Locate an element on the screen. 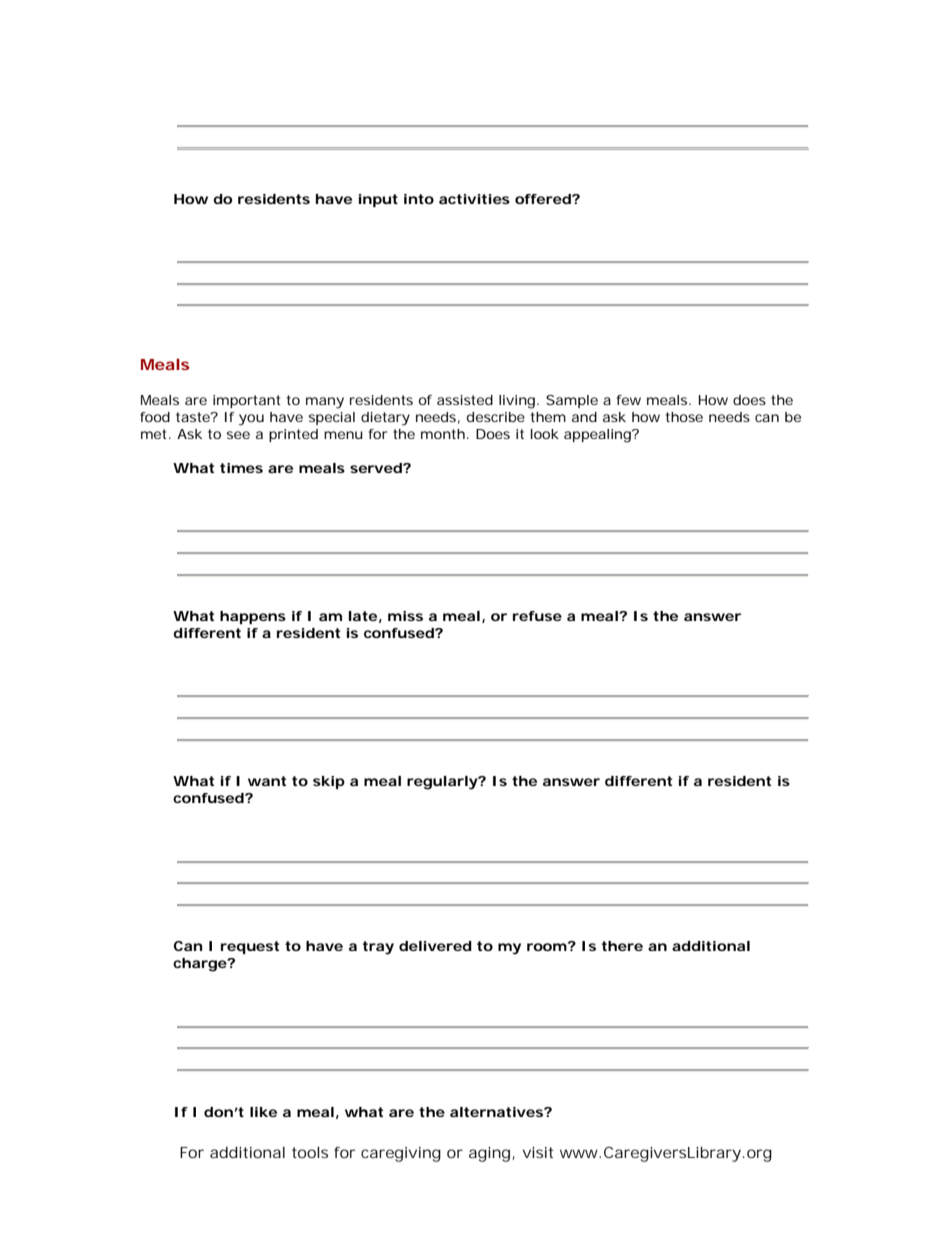  caregiving is located at coordinates (401, 1154).
